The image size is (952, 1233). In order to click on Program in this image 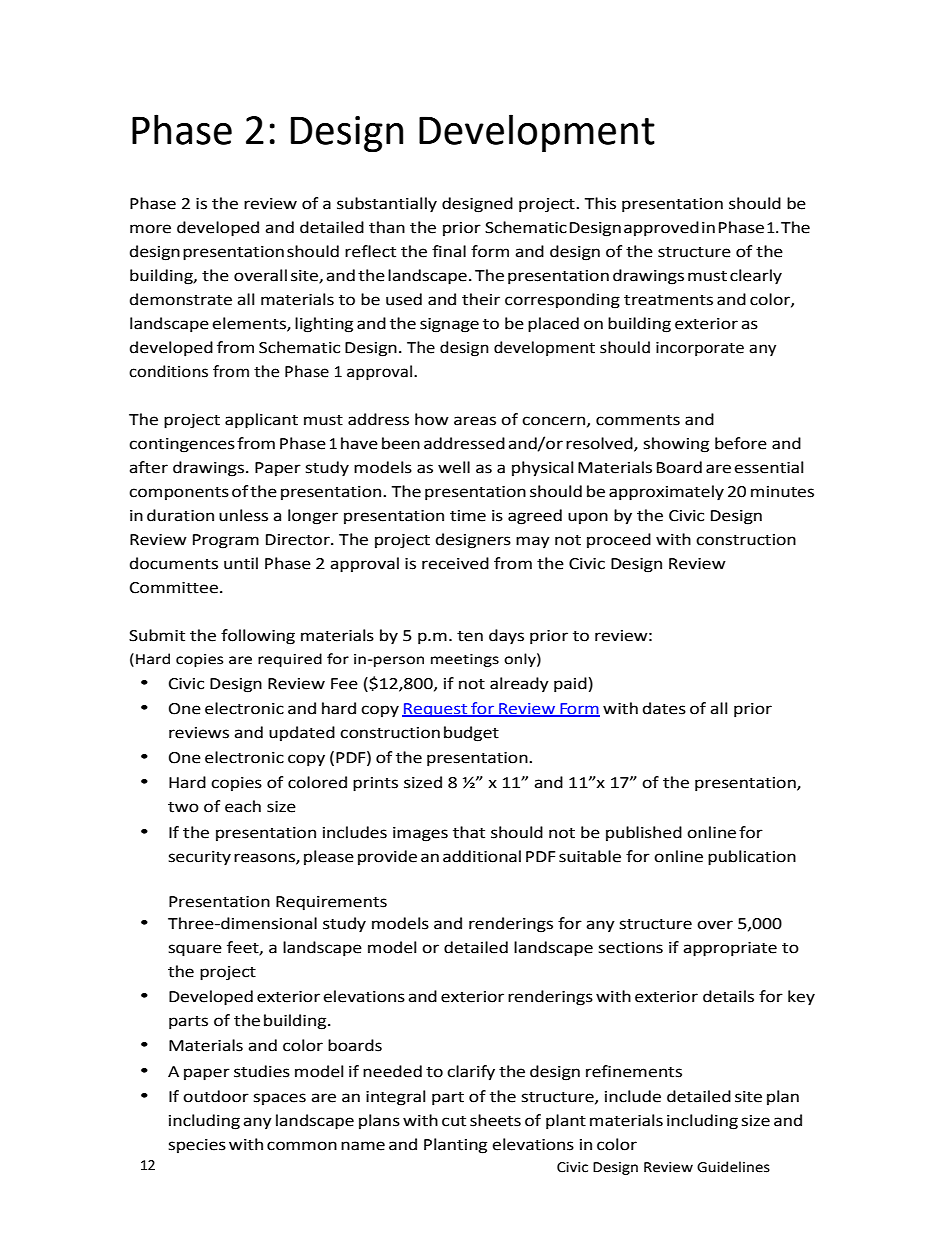, I will do `click(226, 541)`.
